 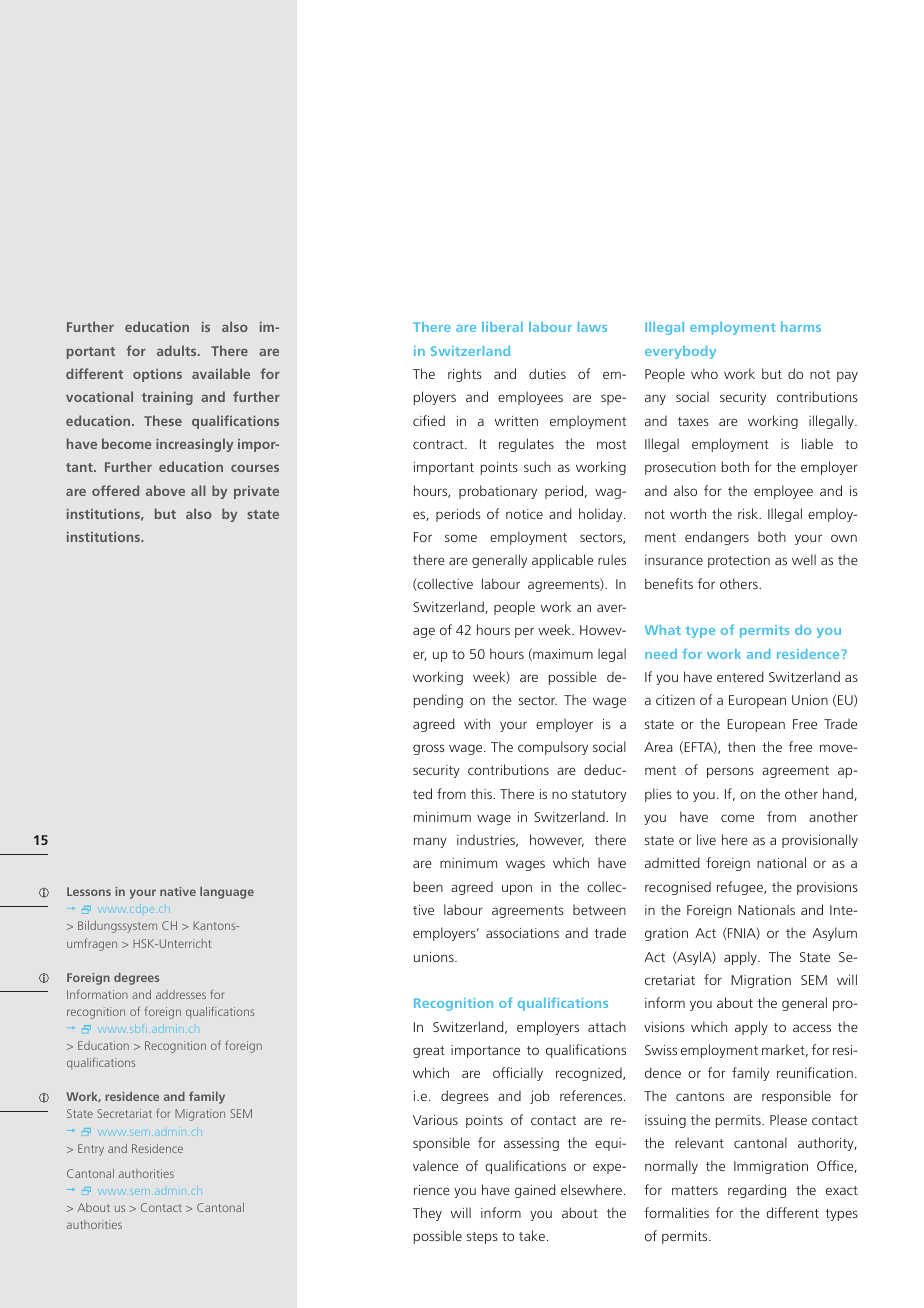 I want to click on who, so click(x=704, y=373).
